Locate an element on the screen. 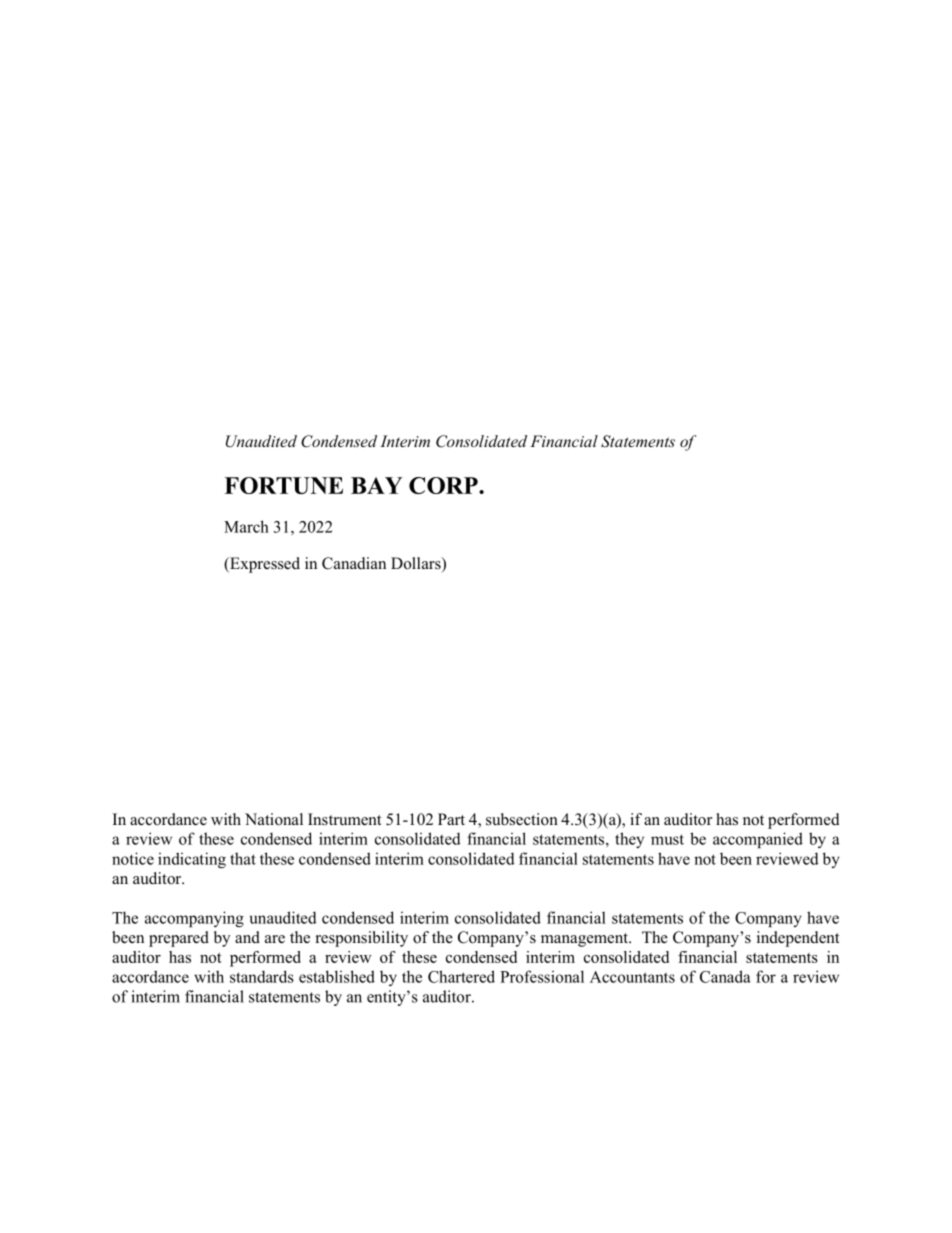 The height and width of the screenshot is (1233, 952). subsection is located at coordinates (522, 819).
